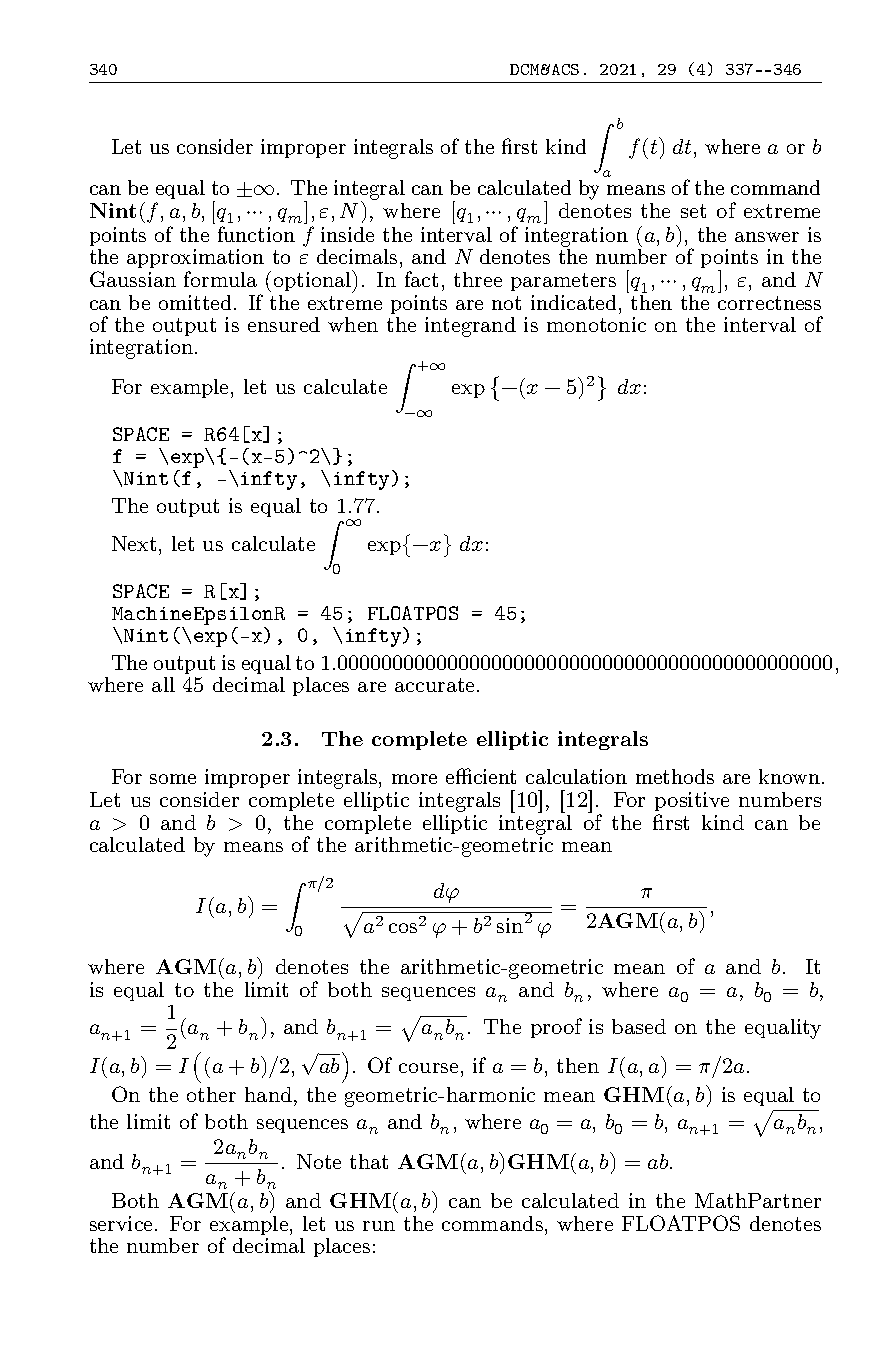  What do you see at coordinates (195, 260) in the screenshot?
I see `approximation` at bounding box center [195, 260].
